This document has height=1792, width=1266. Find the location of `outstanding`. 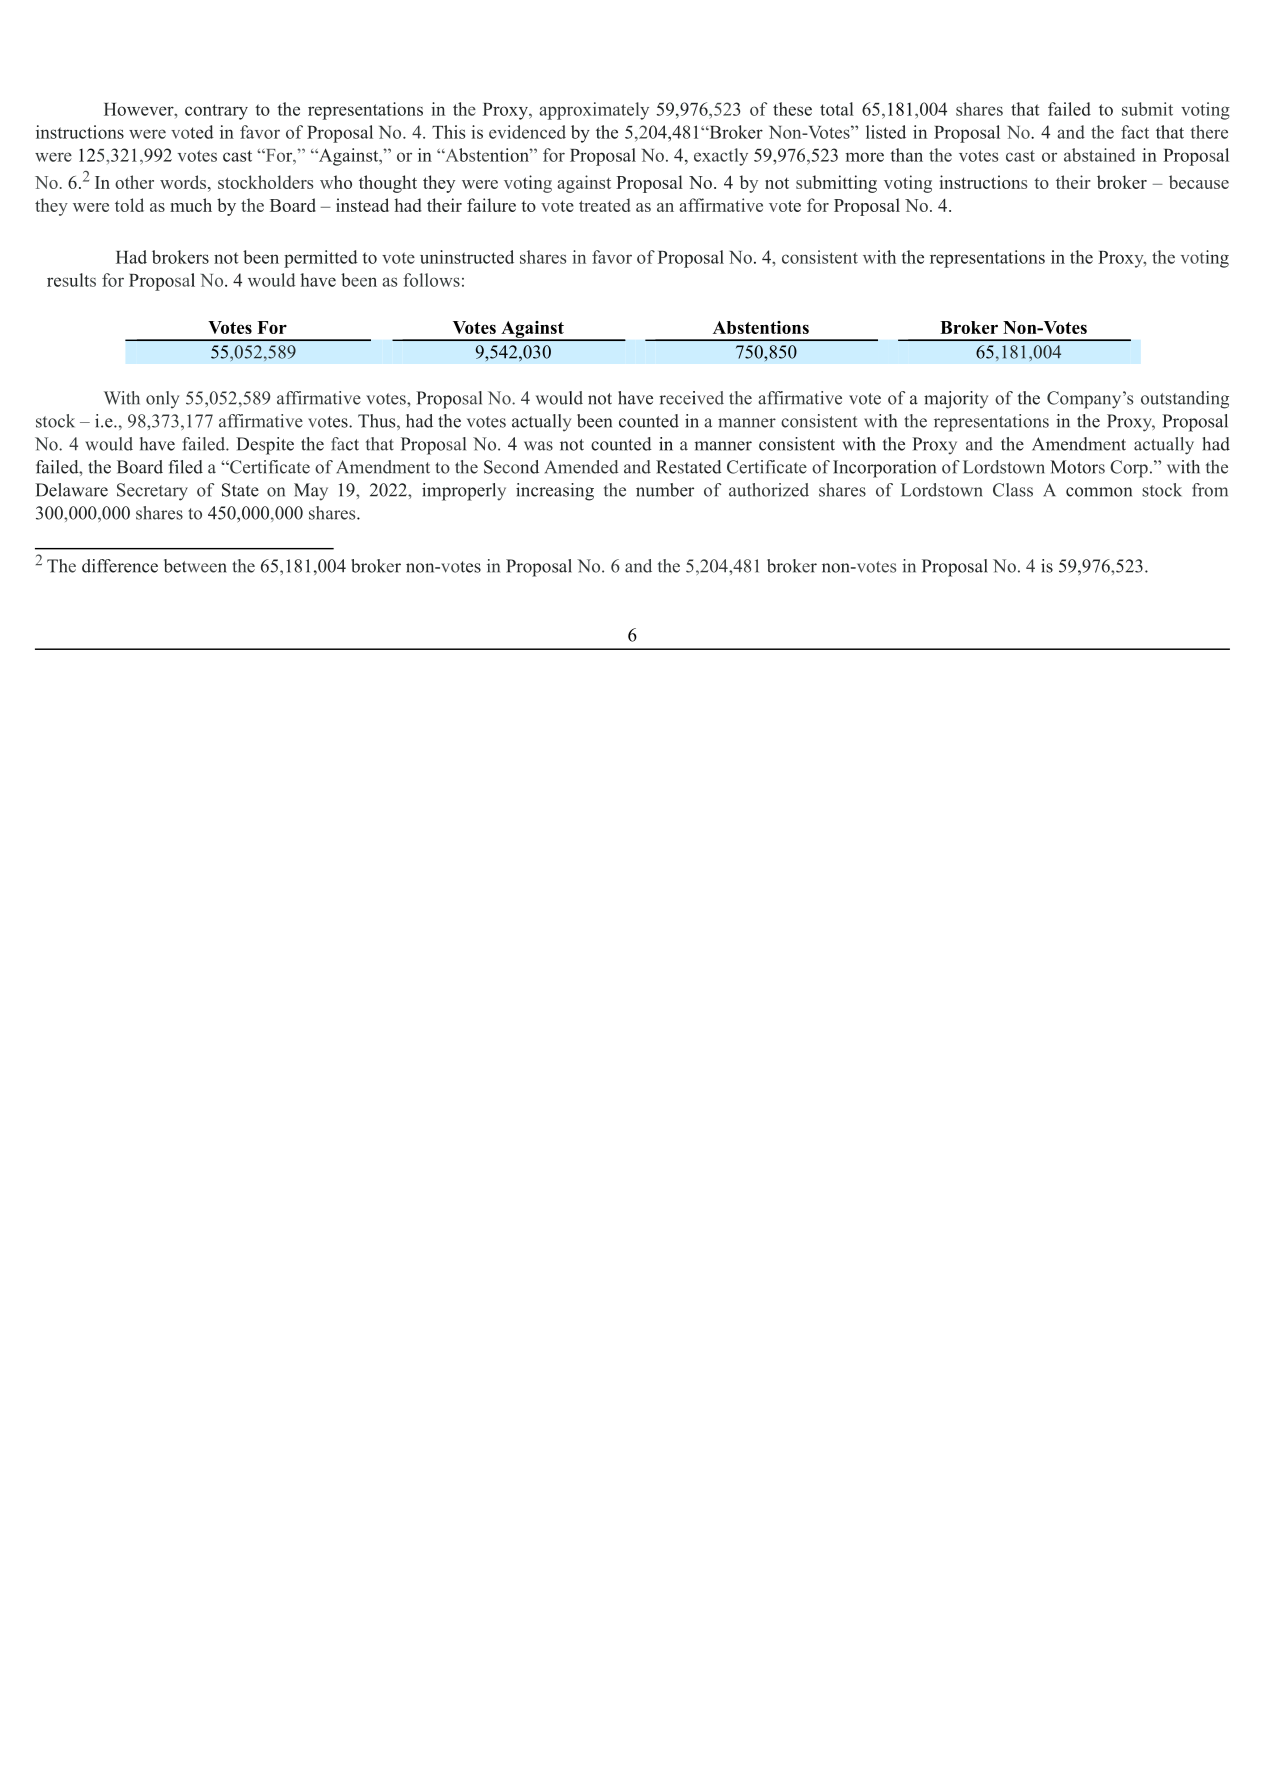

outstanding is located at coordinates (1185, 400).
